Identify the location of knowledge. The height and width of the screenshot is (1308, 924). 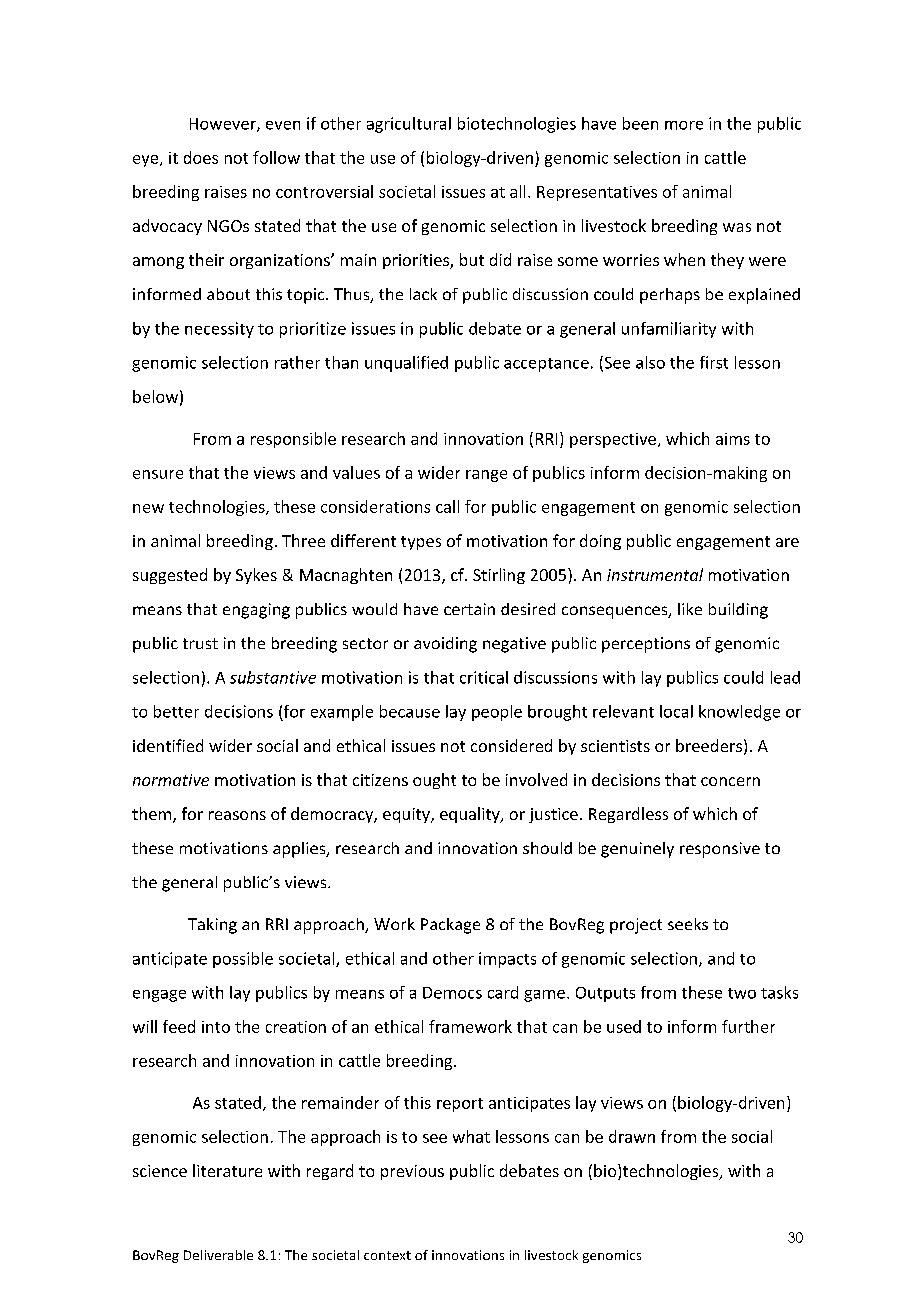
(739, 713).
